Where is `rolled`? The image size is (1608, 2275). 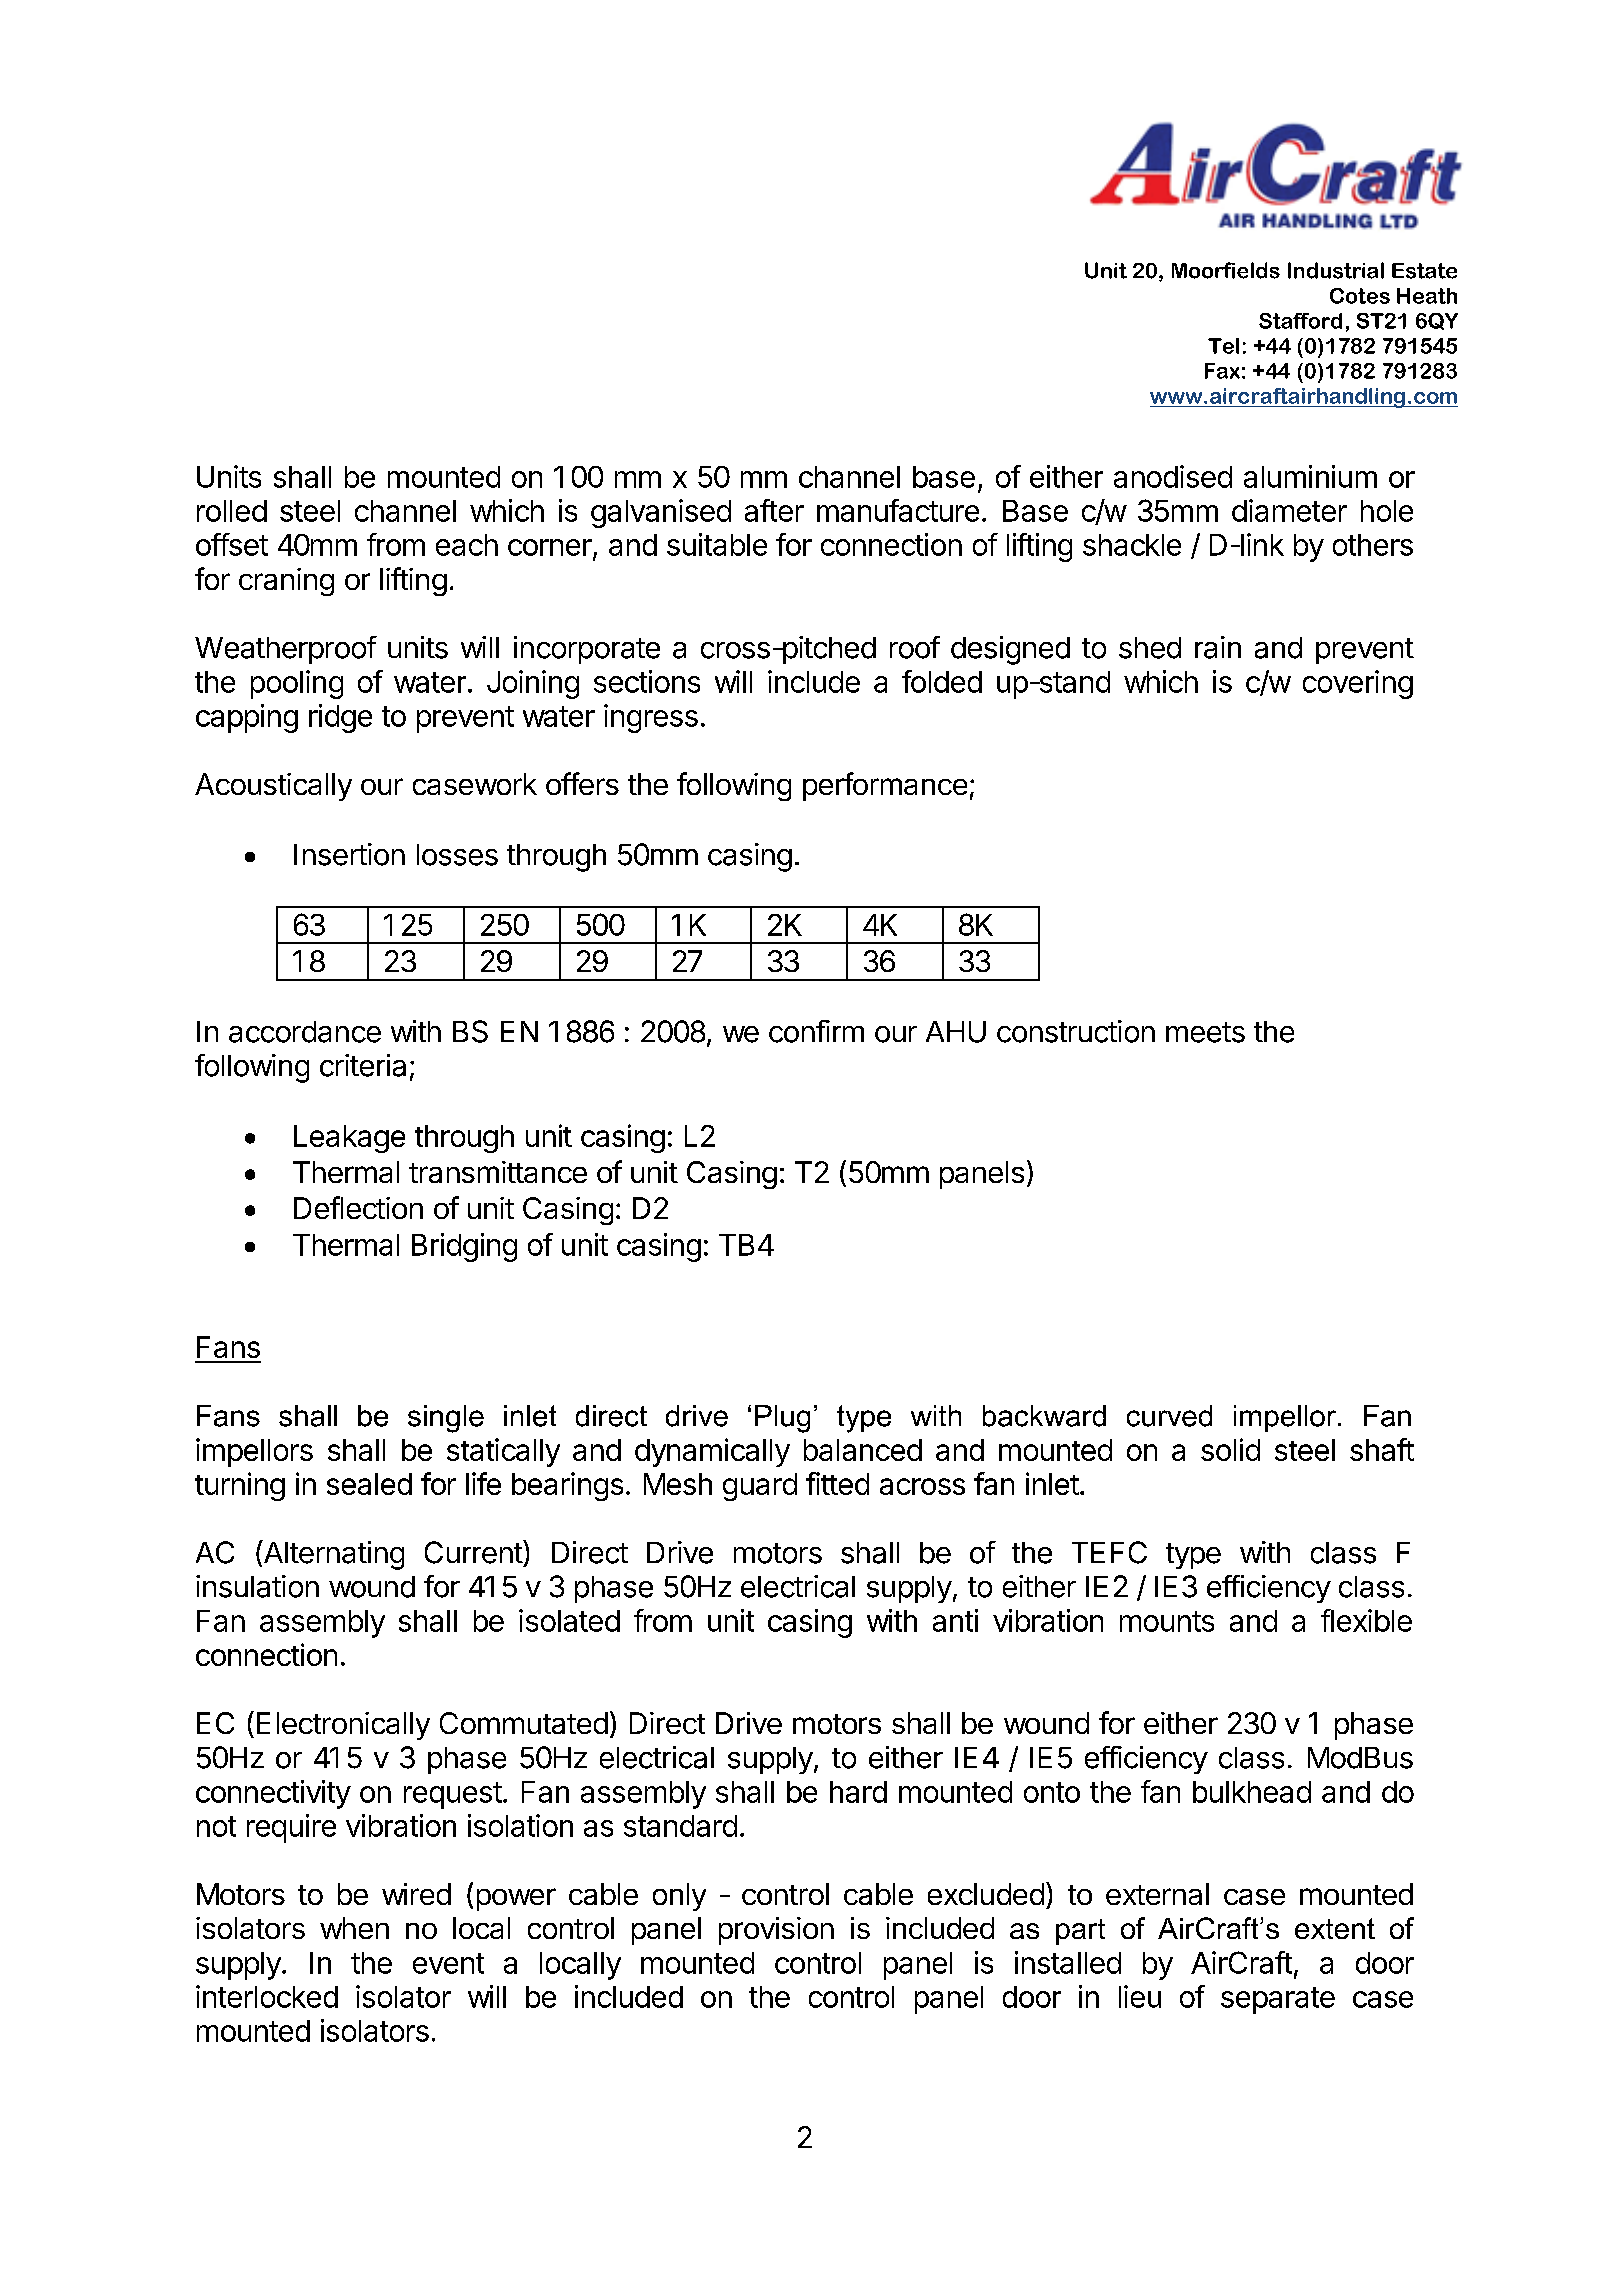 rolled is located at coordinates (232, 511).
